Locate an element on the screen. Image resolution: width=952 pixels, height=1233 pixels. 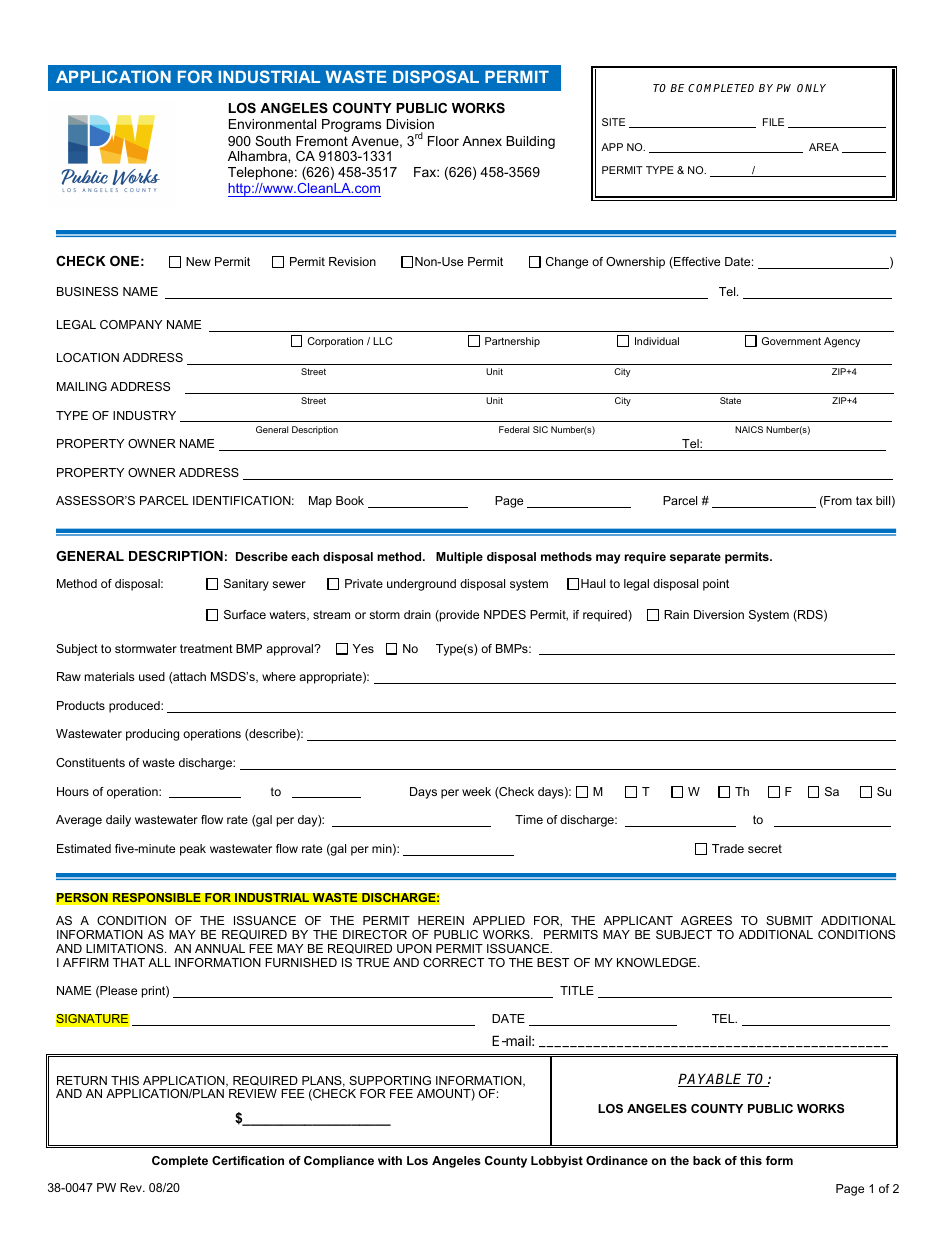
Diversion is located at coordinates (719, 614).
